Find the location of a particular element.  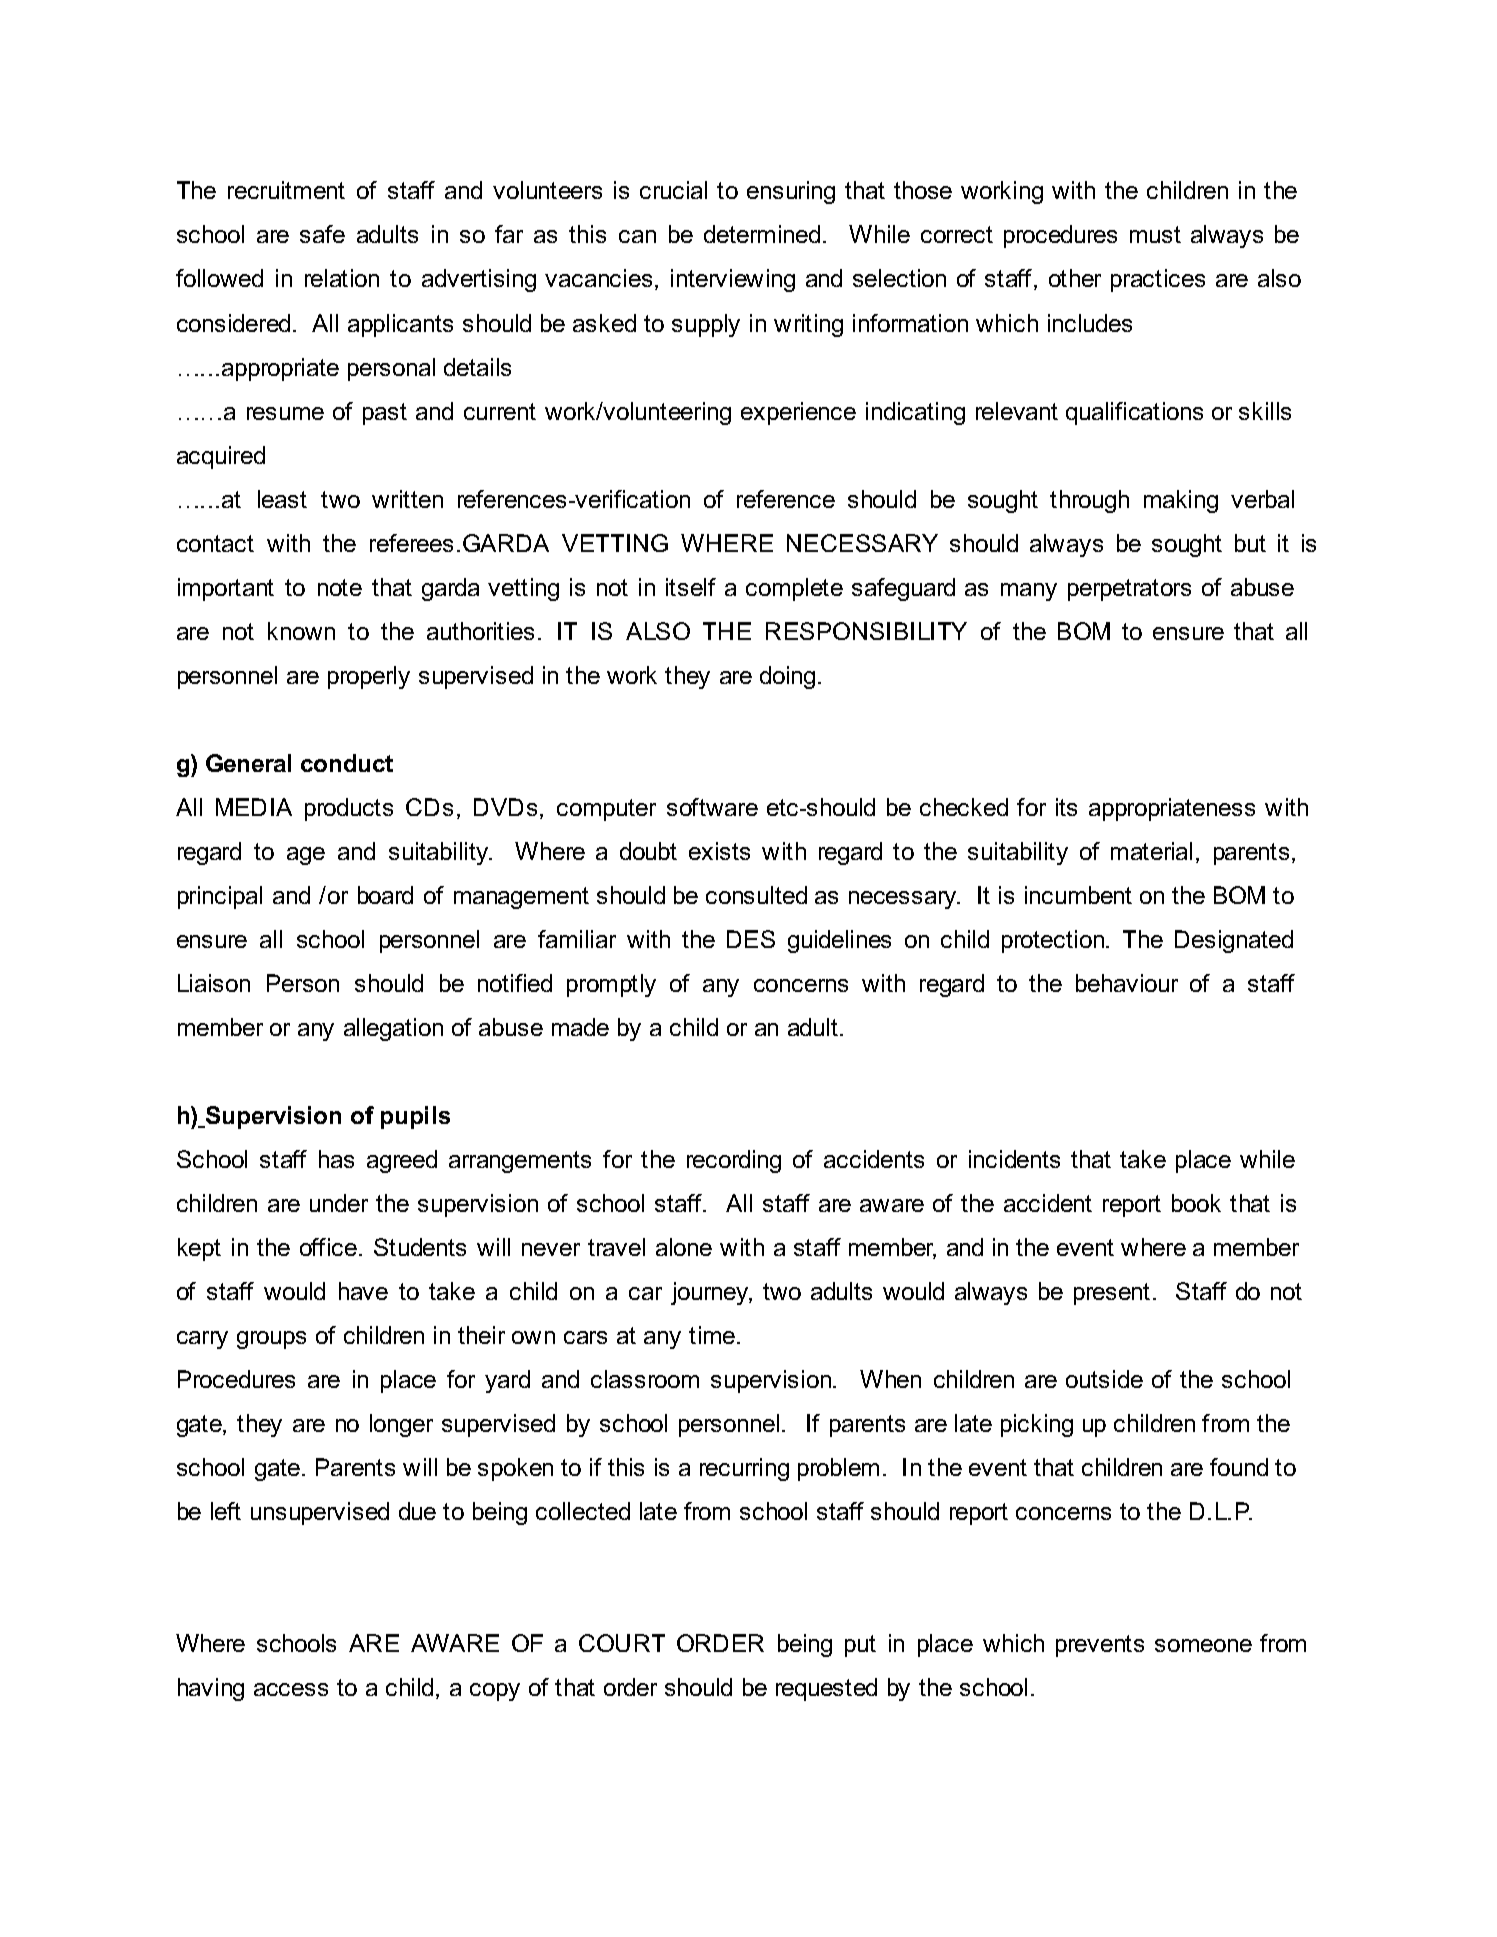

itself is located at coordinates (691, 587).
